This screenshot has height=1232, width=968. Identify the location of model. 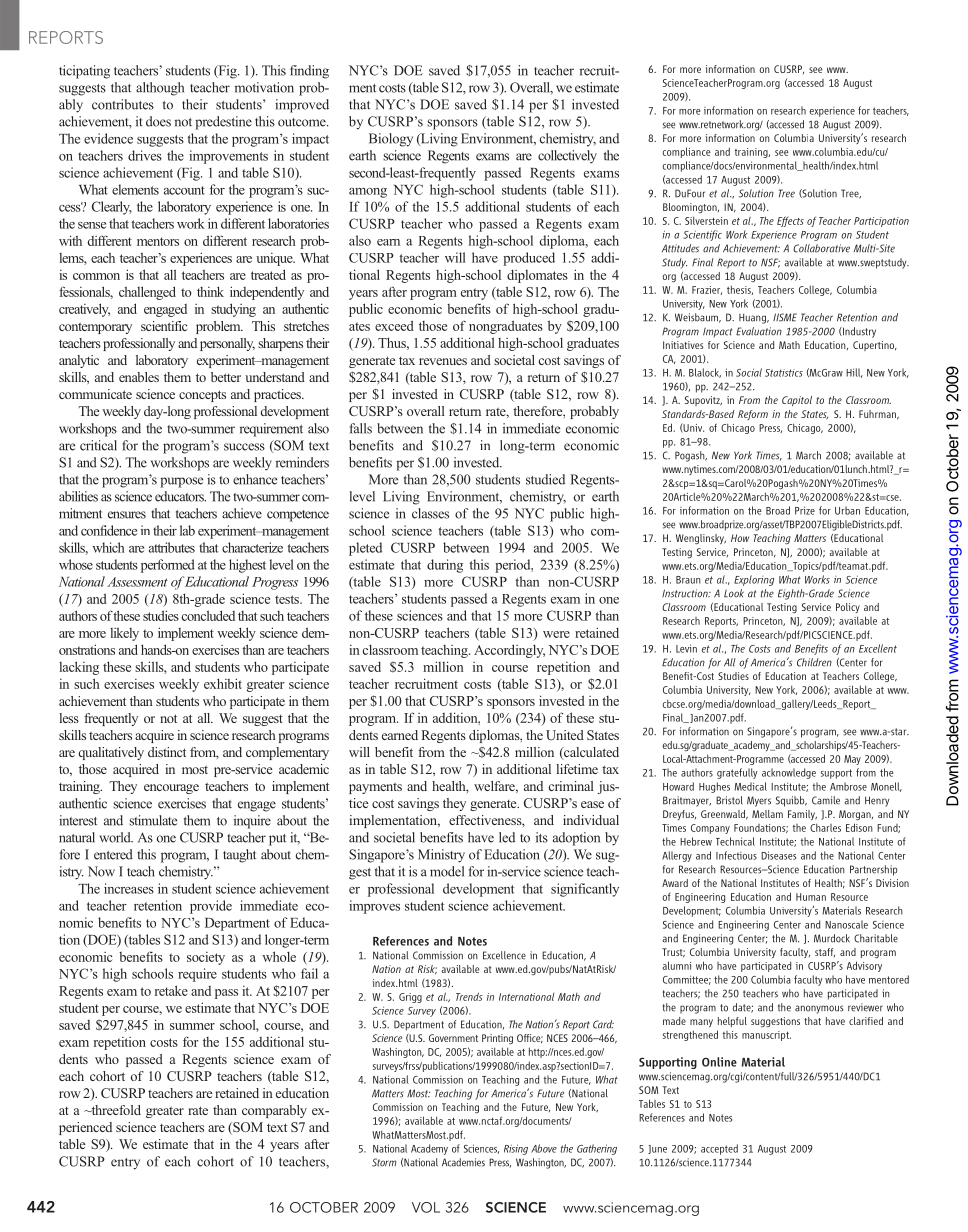
(447, 871).
